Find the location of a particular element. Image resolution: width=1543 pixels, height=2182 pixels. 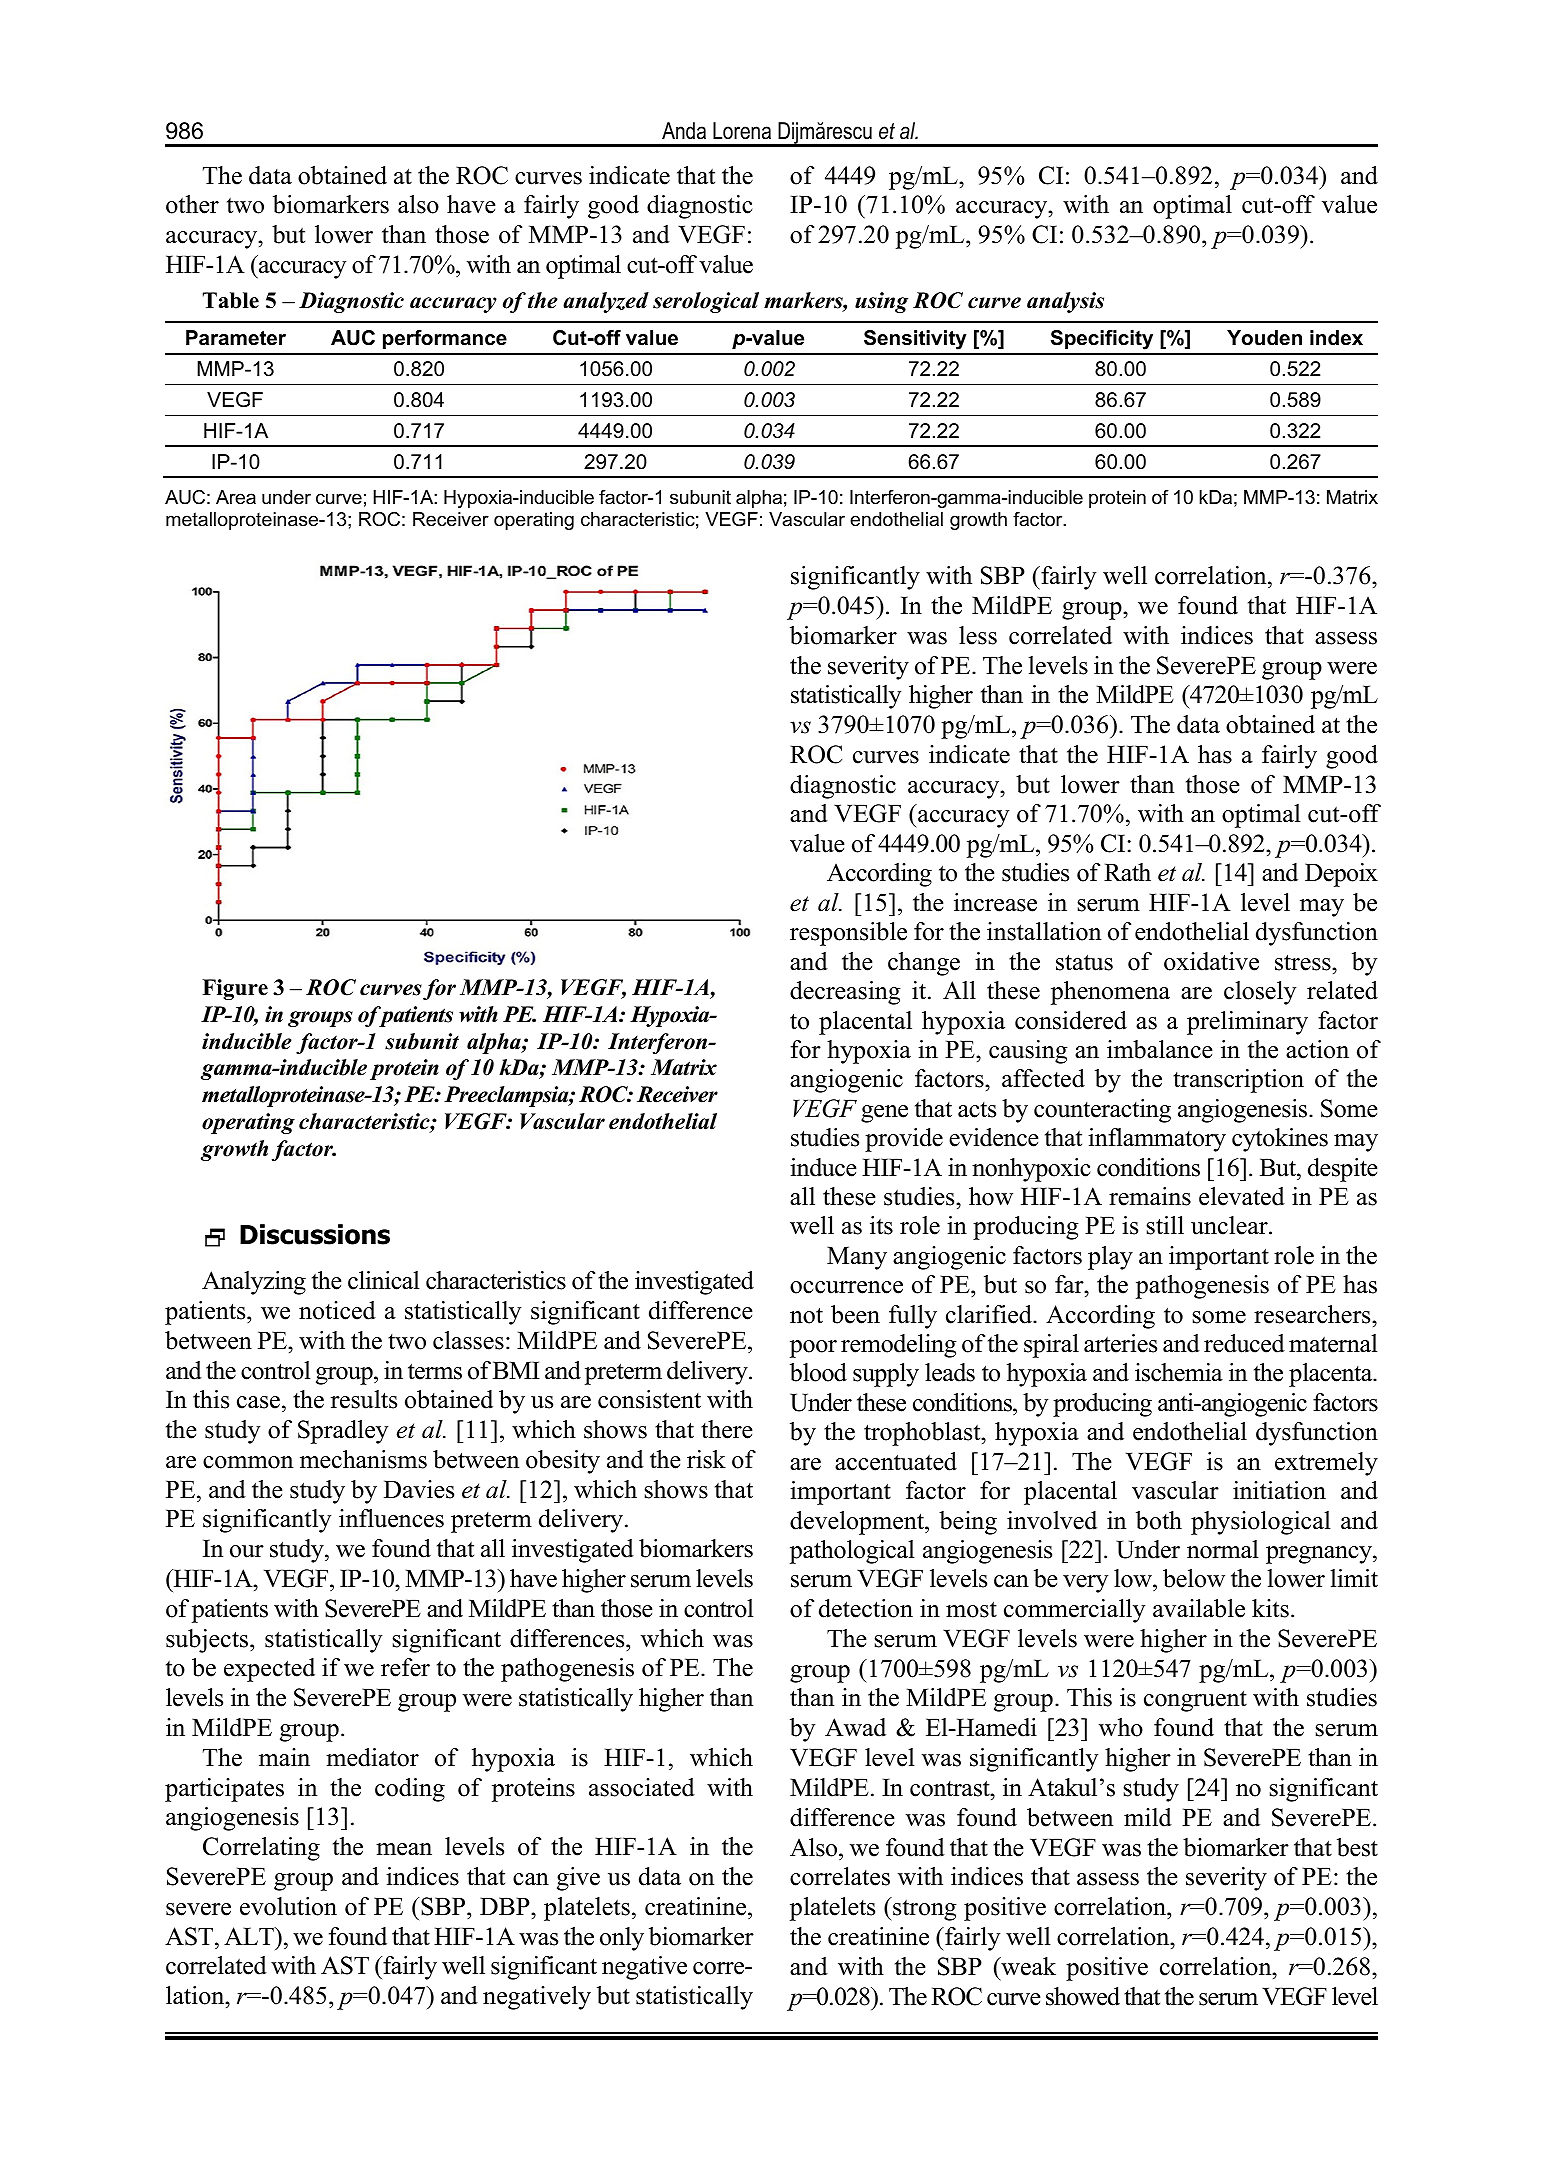

other is located at coordinates (192, 204).
